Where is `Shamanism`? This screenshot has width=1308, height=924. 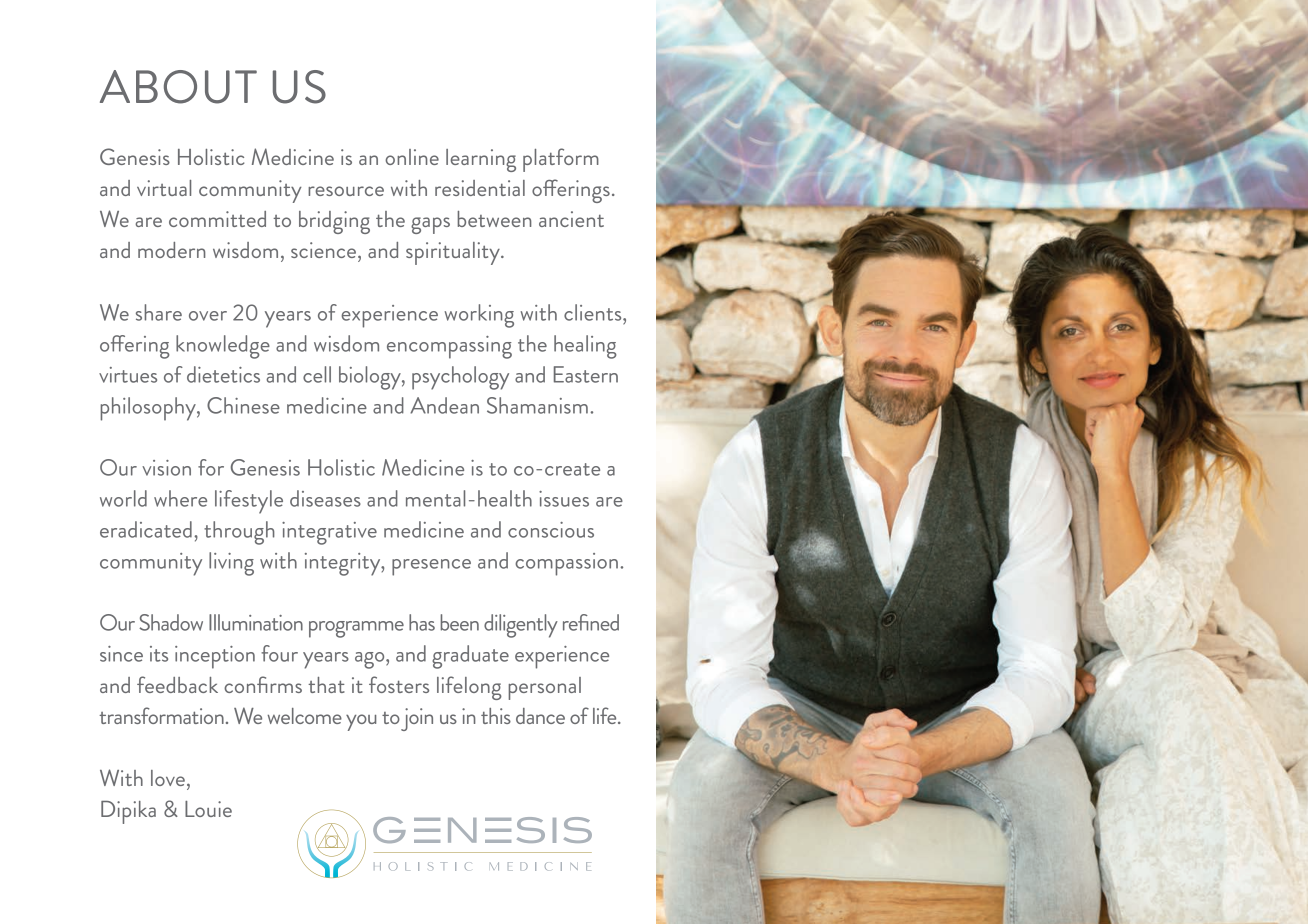
Shamanism is located at coordinates (537, 405).
